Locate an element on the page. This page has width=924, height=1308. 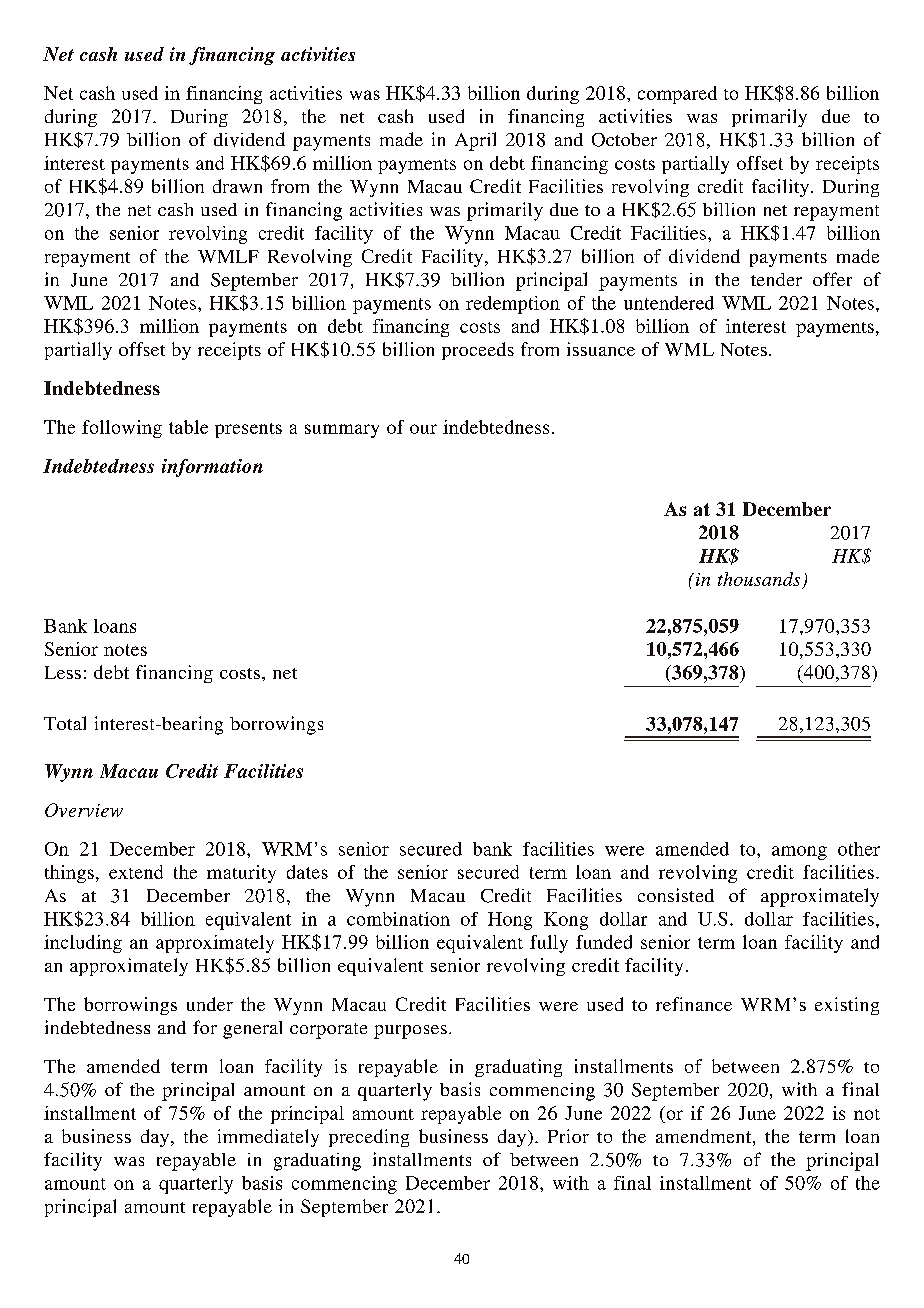
preceding is located at coordinates (369, 1138).
